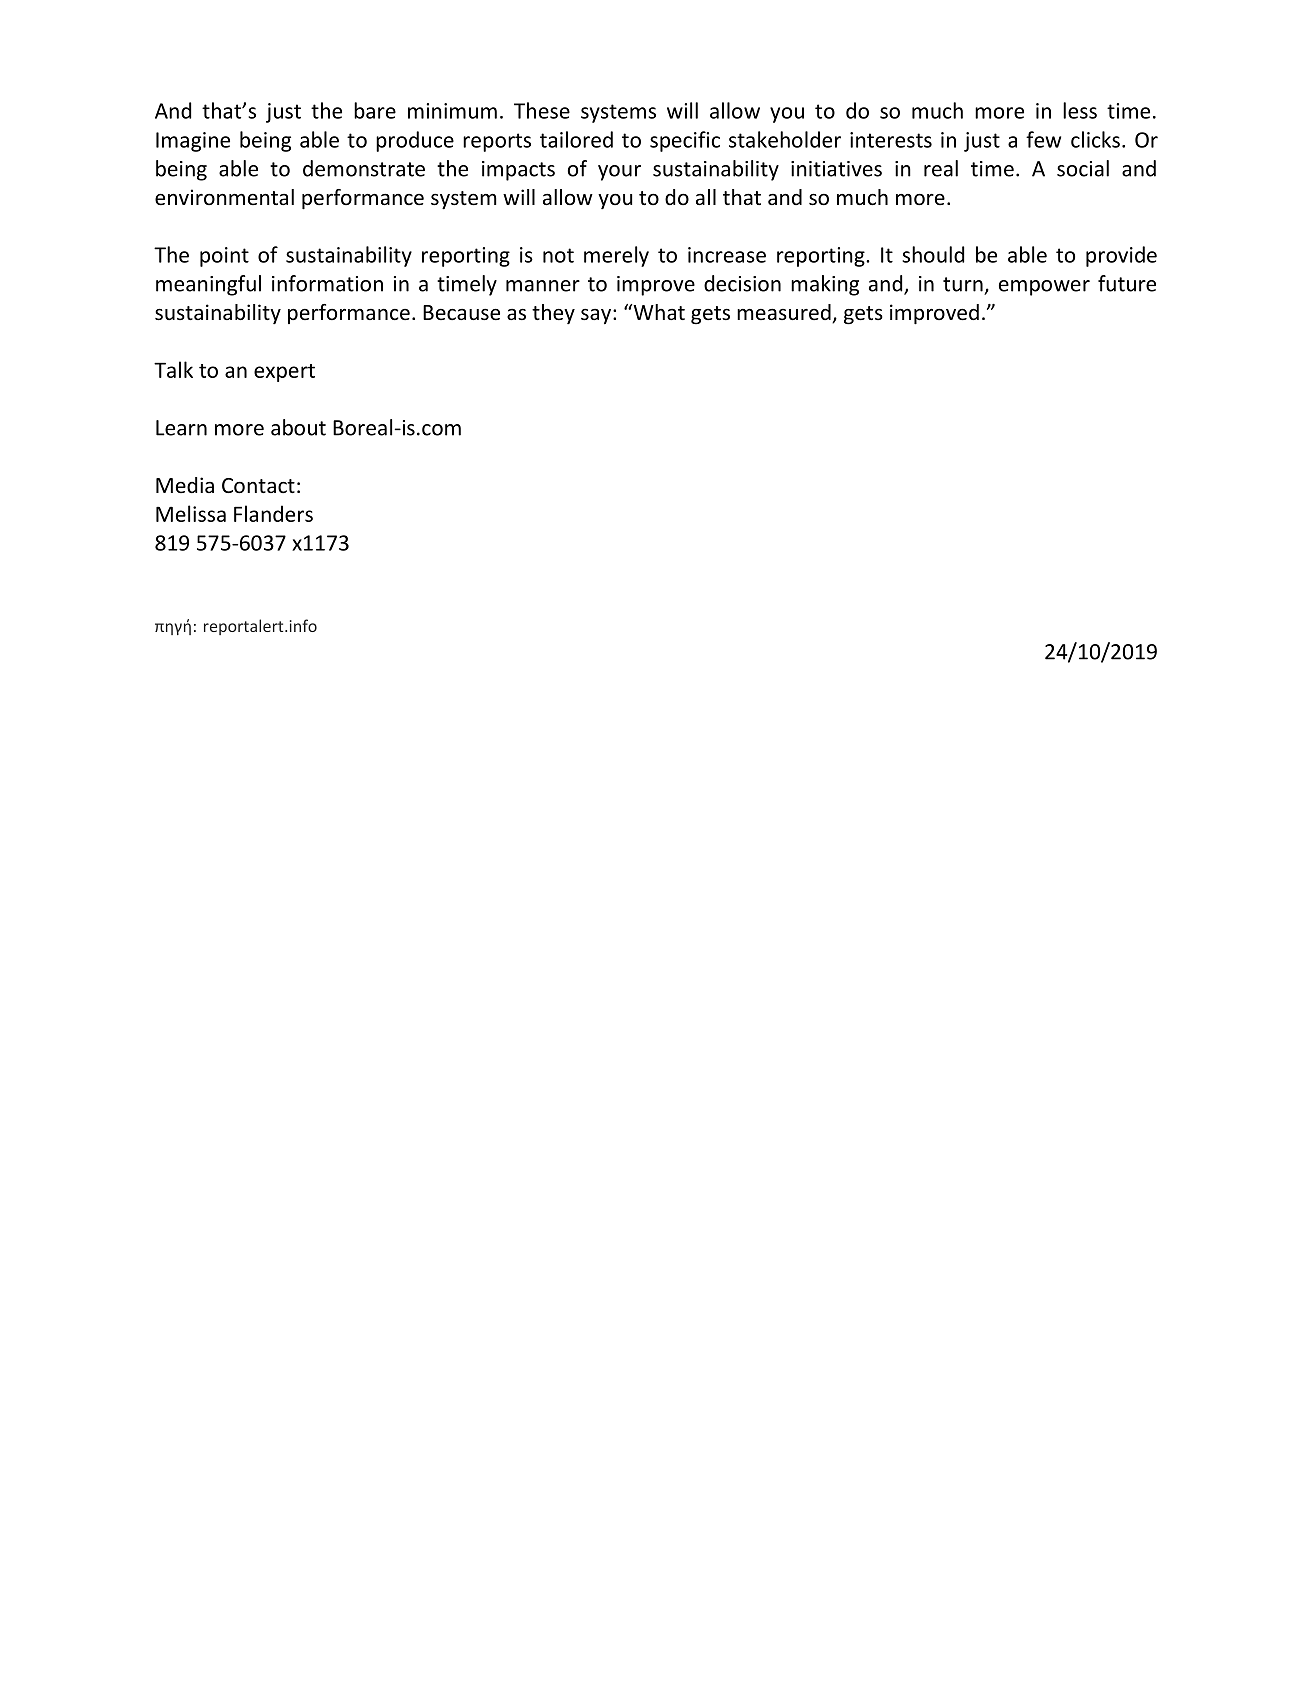  Describe the element at coordinates (224, 257) in the screenshot. I see `point` at that location.
